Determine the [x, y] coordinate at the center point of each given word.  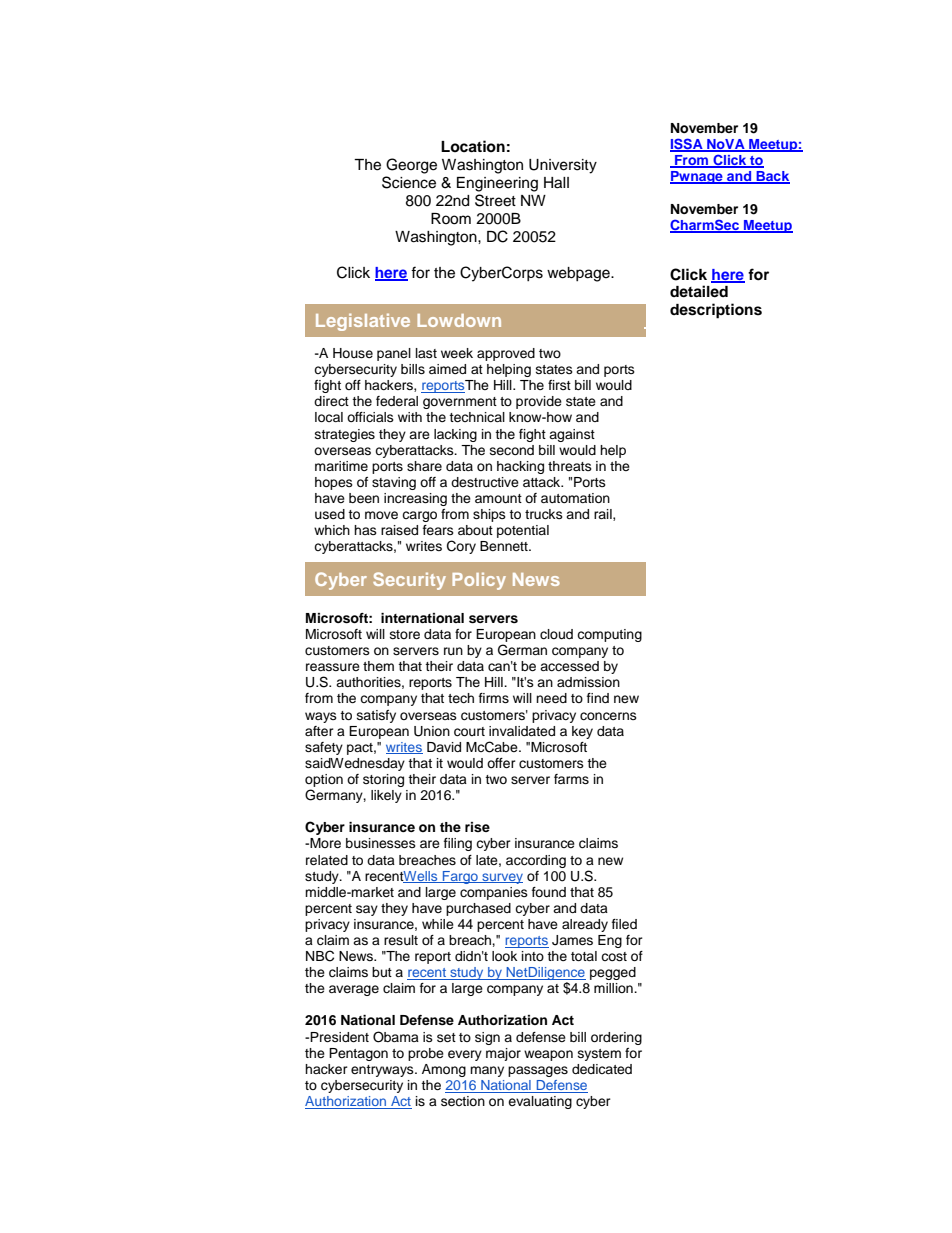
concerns [608, 716]
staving [394, 483]
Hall [556, 183]
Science [409, 182]
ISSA [687, 145]
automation [575, 498]
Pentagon [358, 1054]
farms [571, 779]
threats [570, 466]
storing [383, 780]
